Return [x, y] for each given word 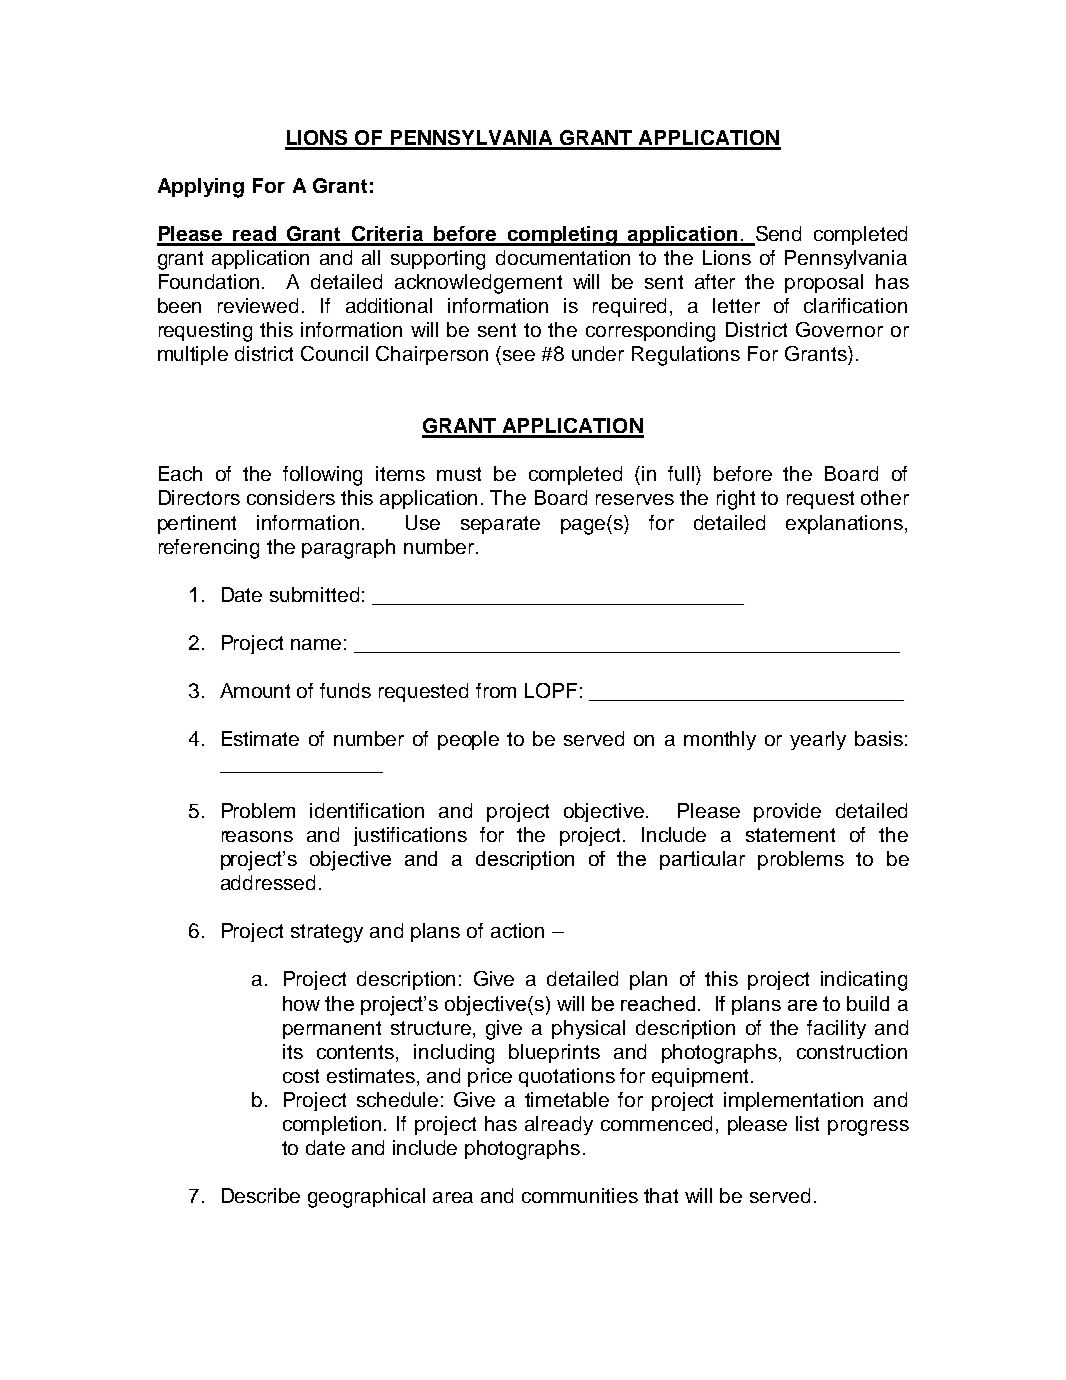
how [301, 1003]
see [519, 355]
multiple [193, 355]
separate [500, 525]
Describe [261, 1195]
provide [787, 812]
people [468, 740]
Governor [839, 329]
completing [563, 236]
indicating [864, 981]
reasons [257, 836]
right [736, 500]
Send [777, 235]
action [517, 930]
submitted [314, 594]
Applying [201, 188]
